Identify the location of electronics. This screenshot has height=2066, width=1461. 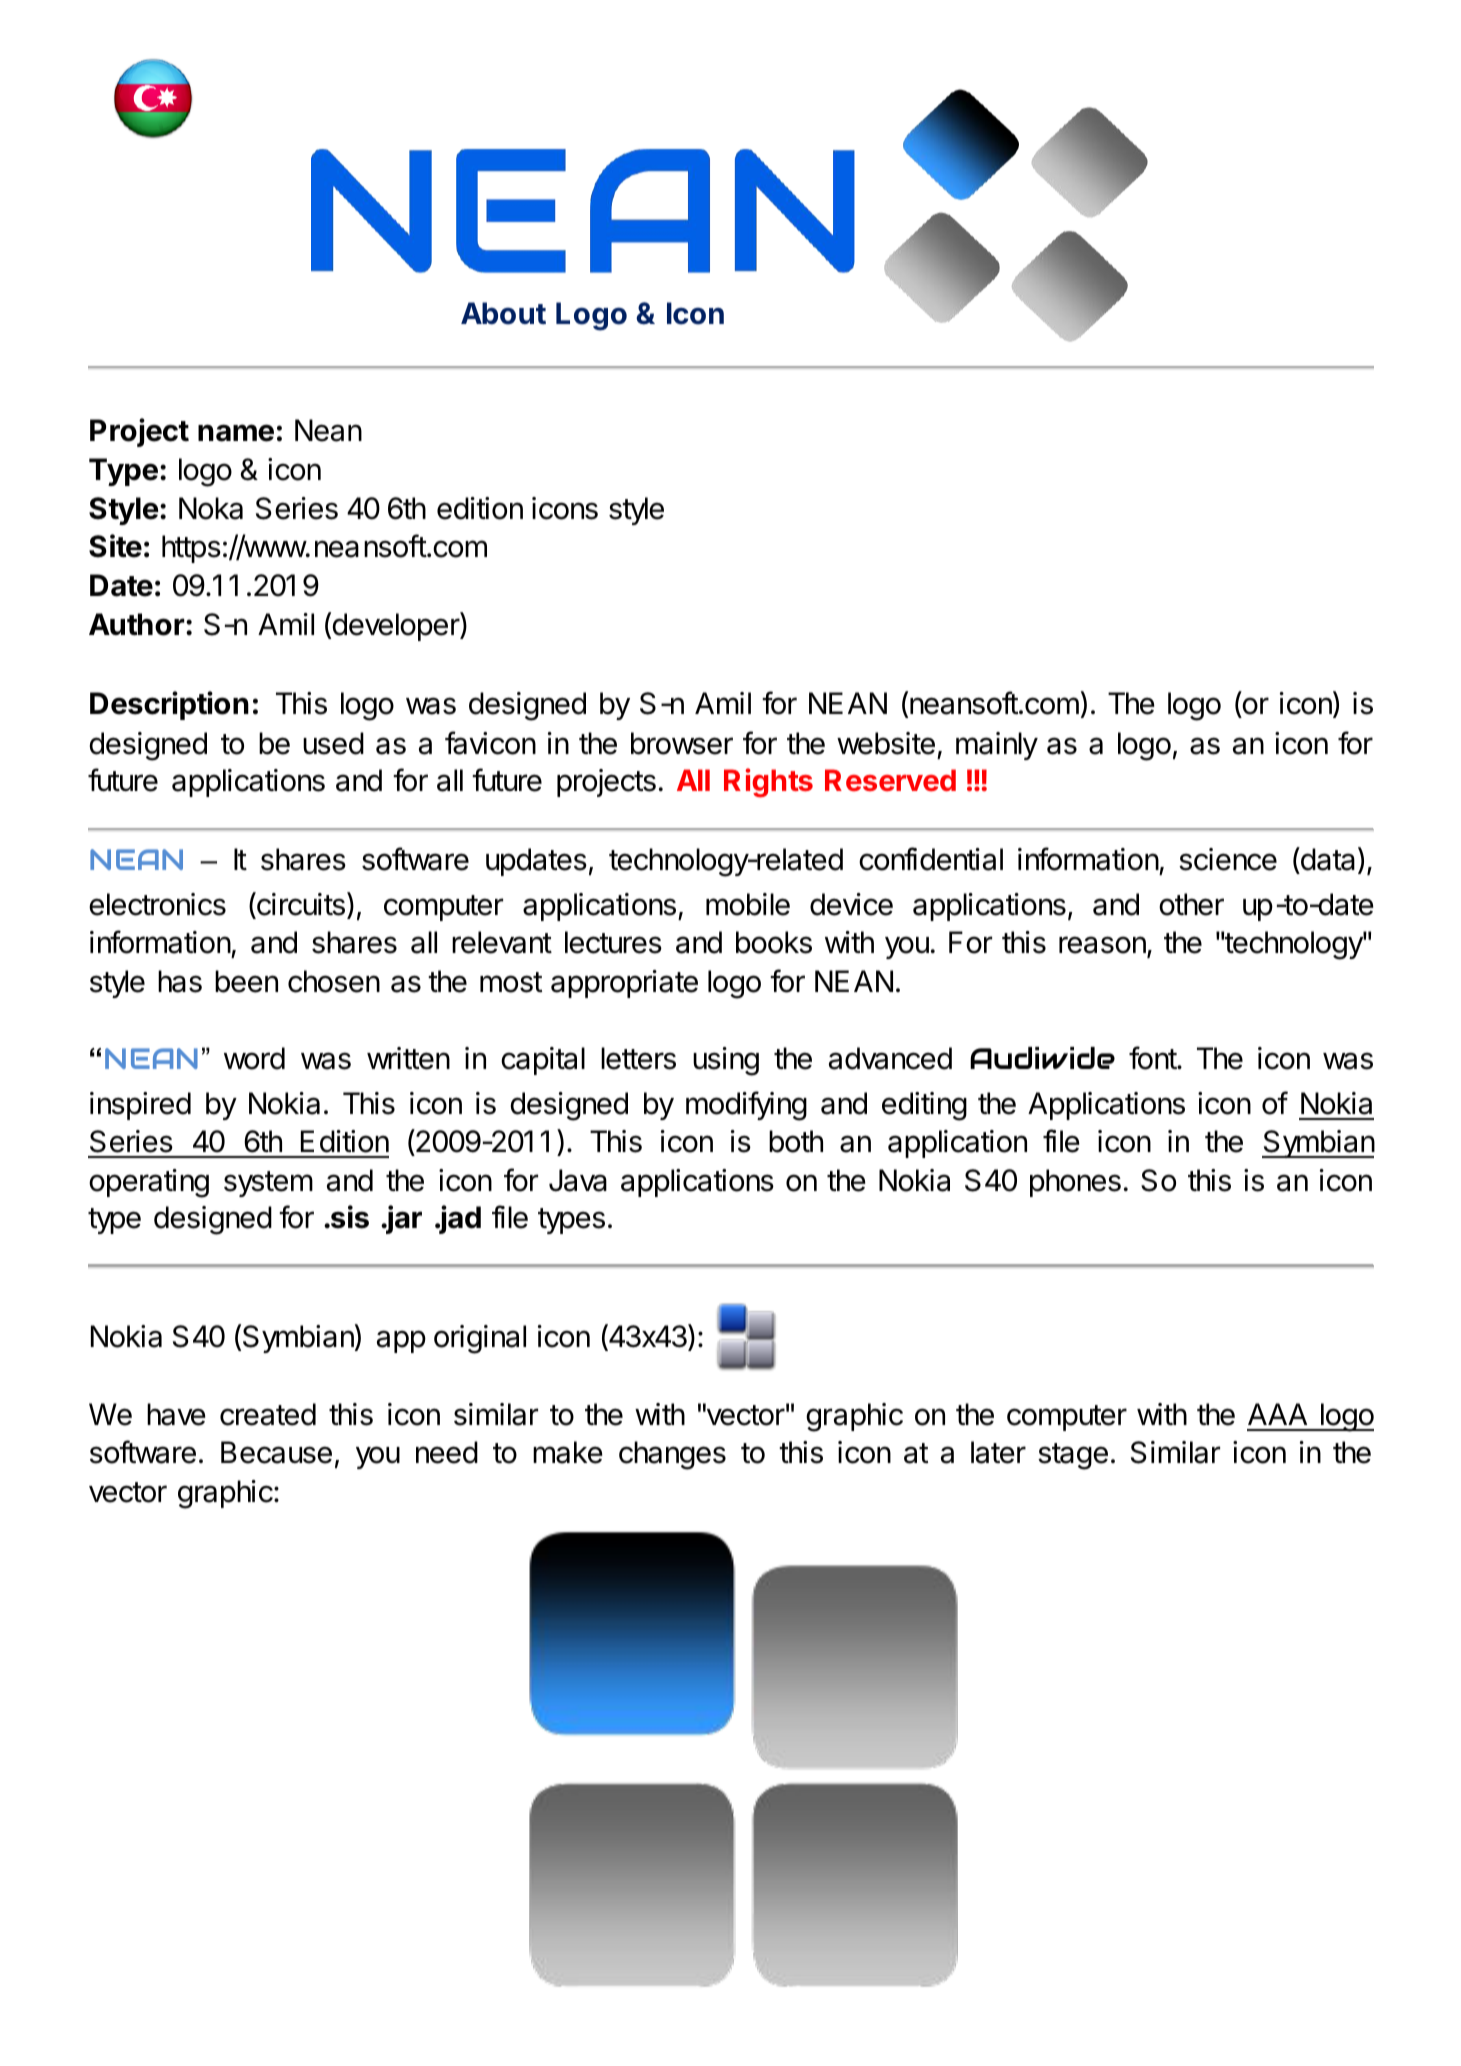
(157, 904).
